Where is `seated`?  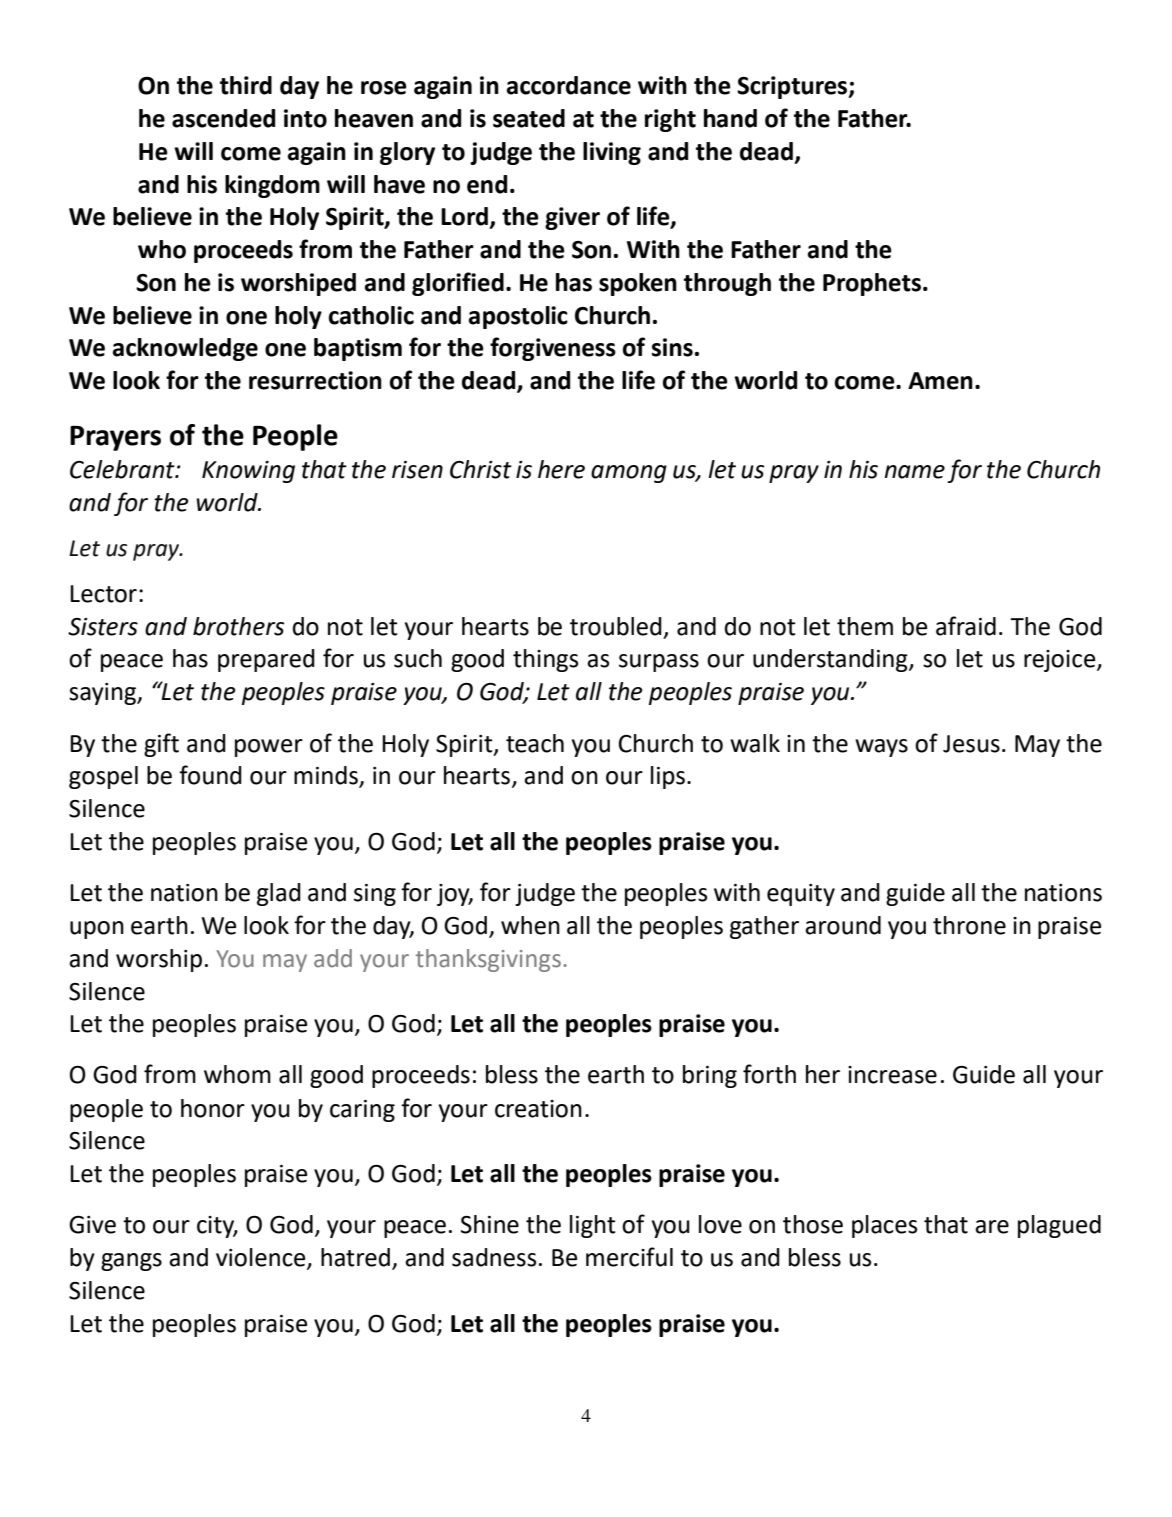
seated is located at coordinates (529, 118).
